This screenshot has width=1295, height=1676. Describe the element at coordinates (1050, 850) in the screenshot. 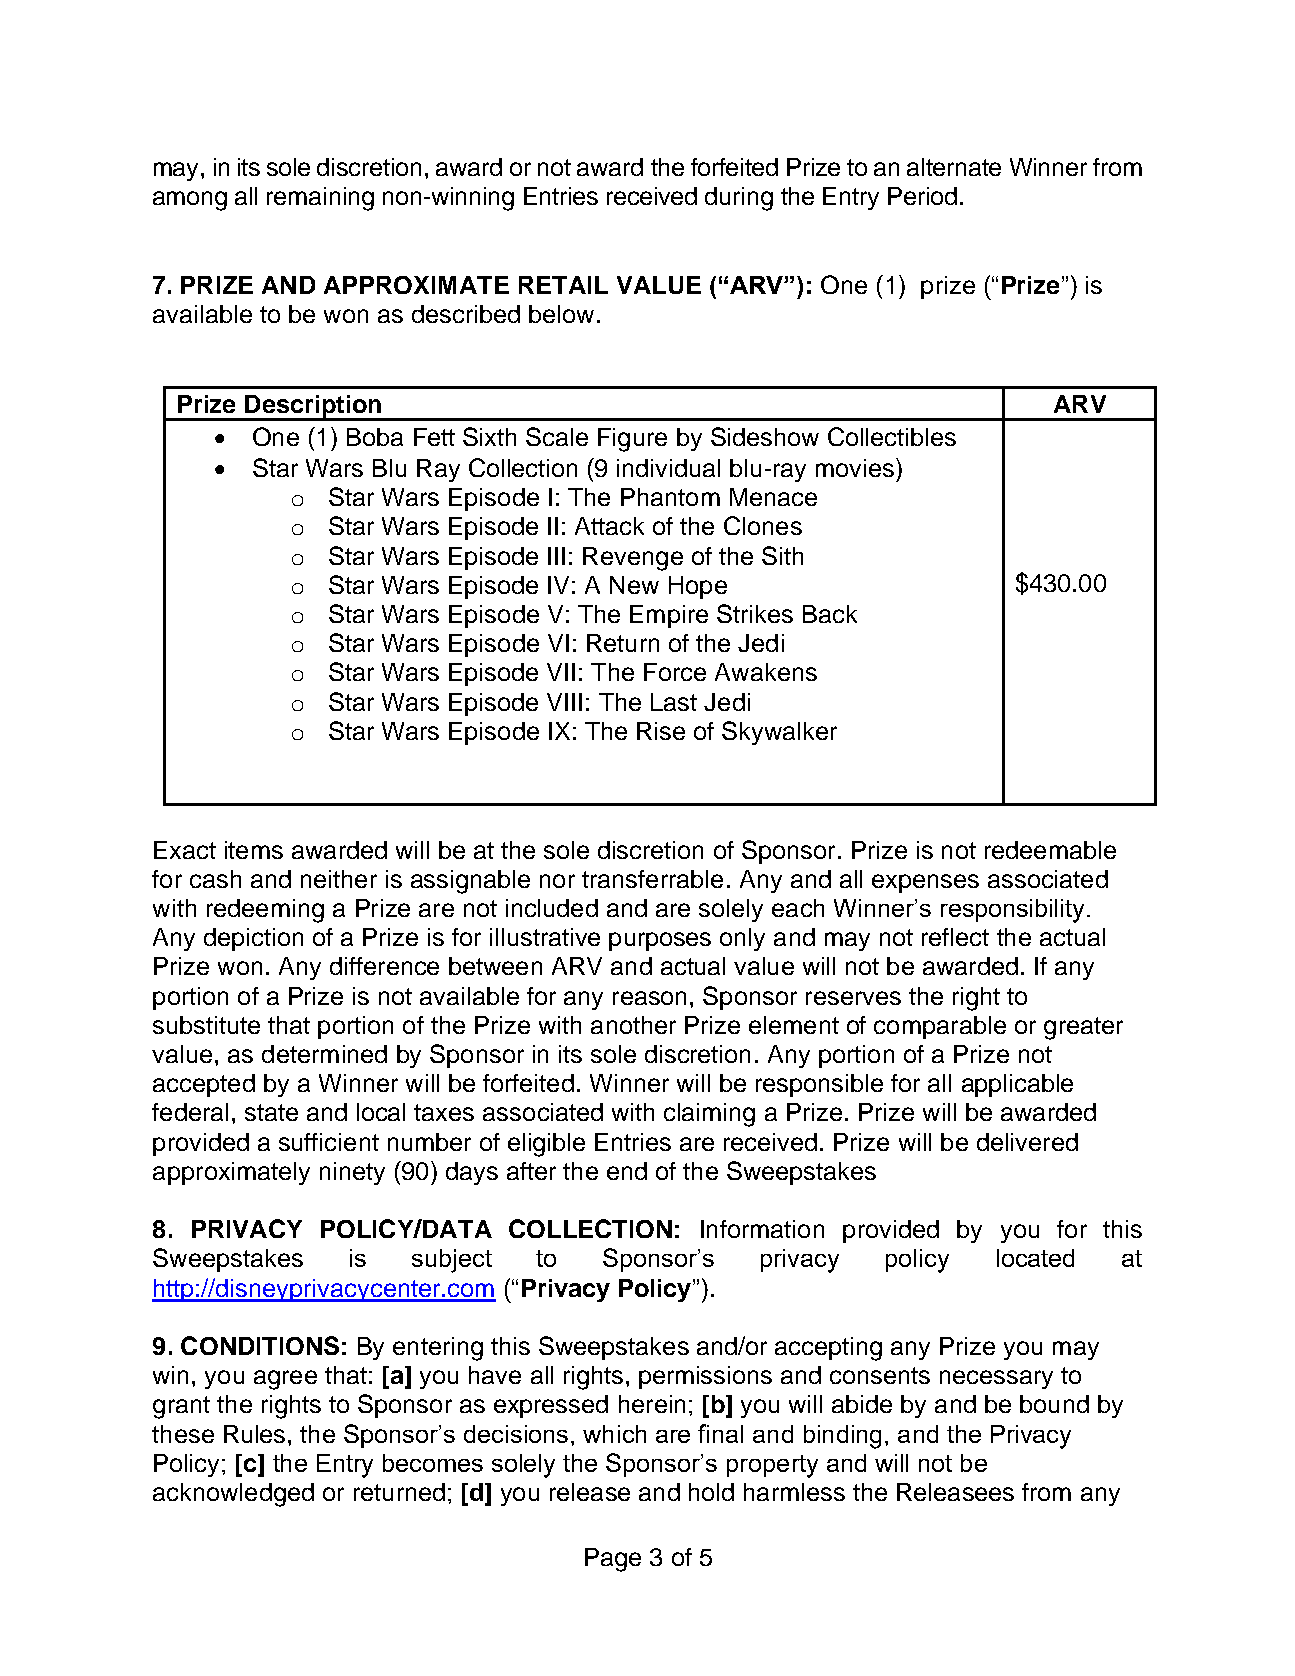

I see `redeemable` at that location.
